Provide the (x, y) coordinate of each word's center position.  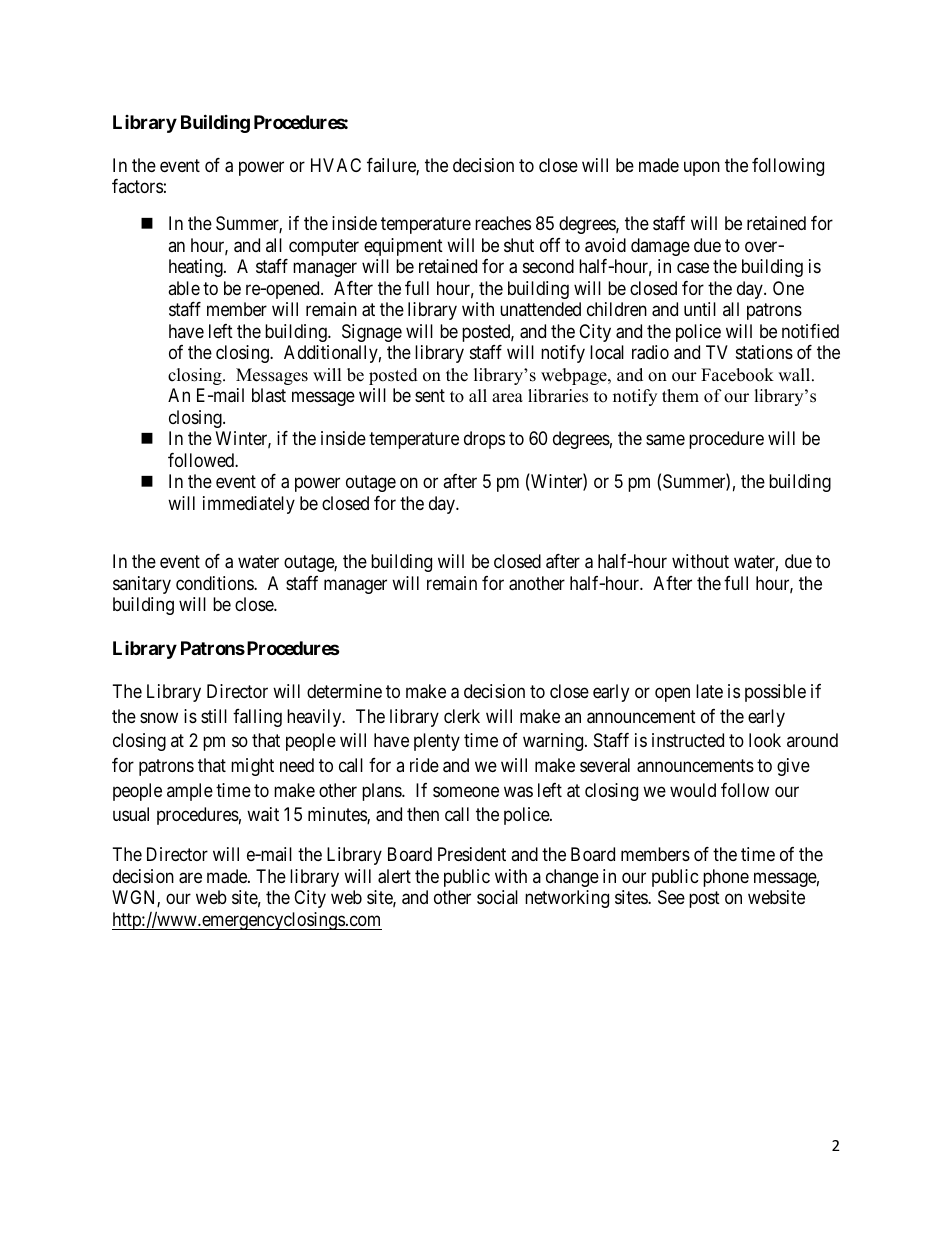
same (665, 440)
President (472, 854)
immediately (249, 505)
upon (702, 168)
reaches (503, 223)
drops (484, 440)
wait (263, 814)
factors (137, 186)
